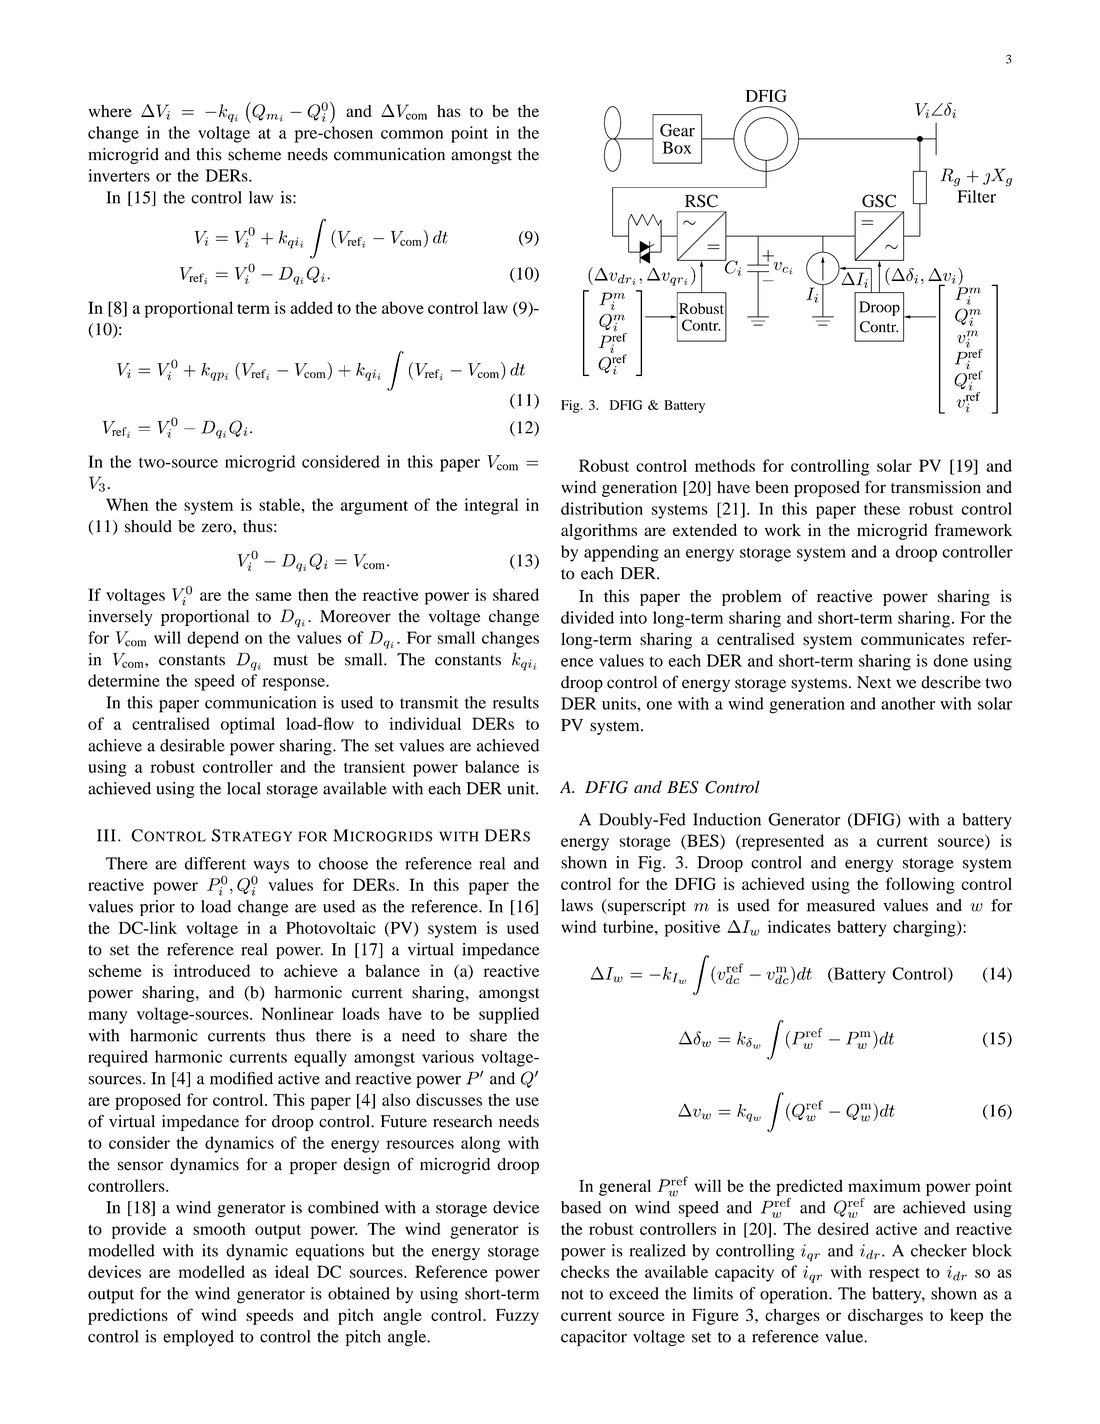 The image size is (1100, 1424). What do you see at coordinates (925, 928) in the document?
I see `charging` at bounding box center [925, 928].
